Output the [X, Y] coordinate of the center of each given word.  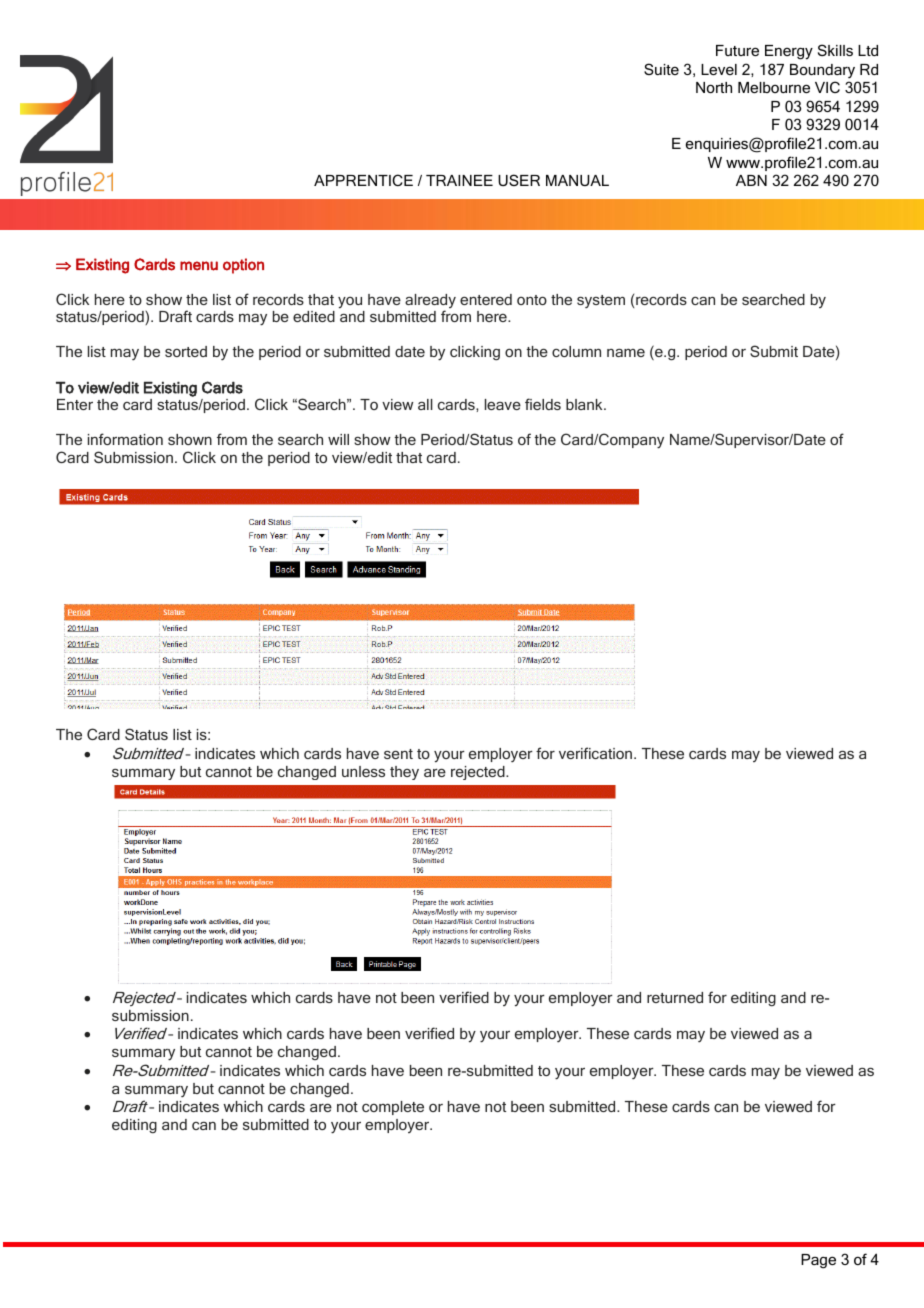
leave [503, 404]
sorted [186, 351]
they [404, 773]
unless [363, 771]
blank [585, 404]
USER [519, 180]
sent [398, 754]
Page [818, 1261]
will [338, 439]
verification [597, 753]
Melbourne [774, 87]
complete [393, 1108]
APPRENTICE [363, 180]
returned [675, 997]
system [601, 301]
